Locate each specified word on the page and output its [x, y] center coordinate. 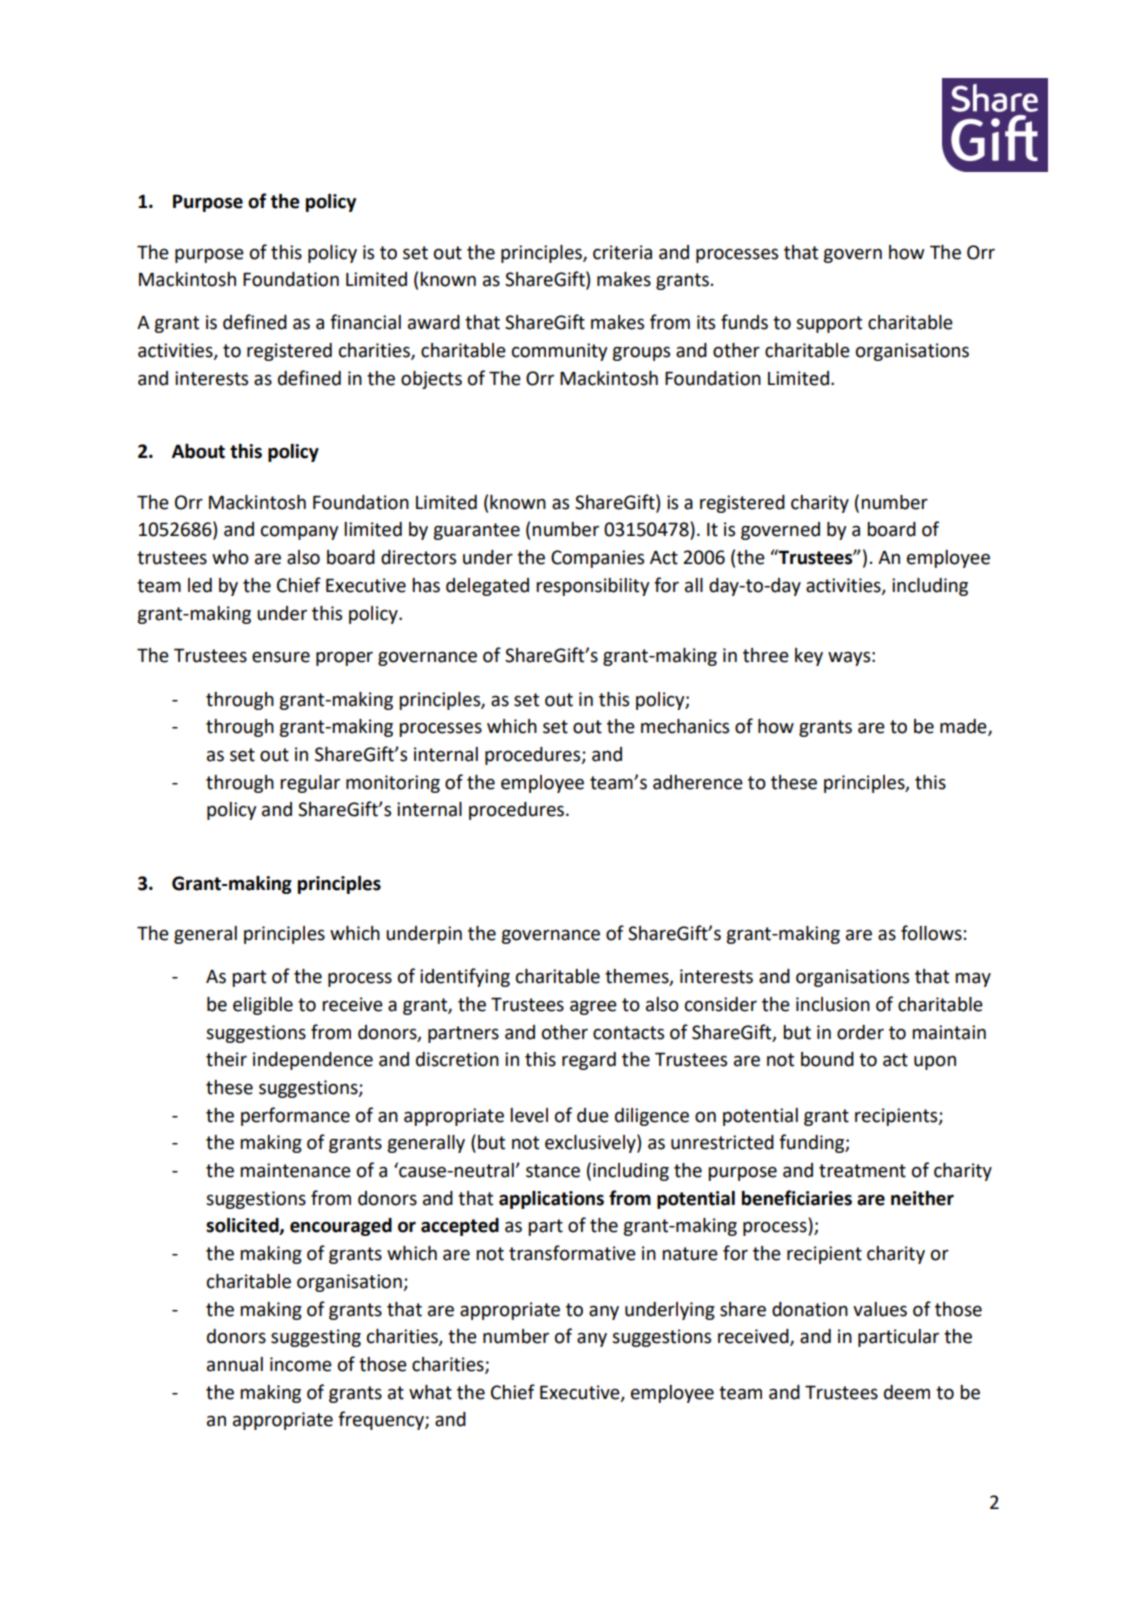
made [964, 727]
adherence [698, 782]
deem [907, 1392]
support [829, 324]
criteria [622, 252]
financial [365, 322]
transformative [572, 1253]
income [301, 1364]
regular [310, 784]
